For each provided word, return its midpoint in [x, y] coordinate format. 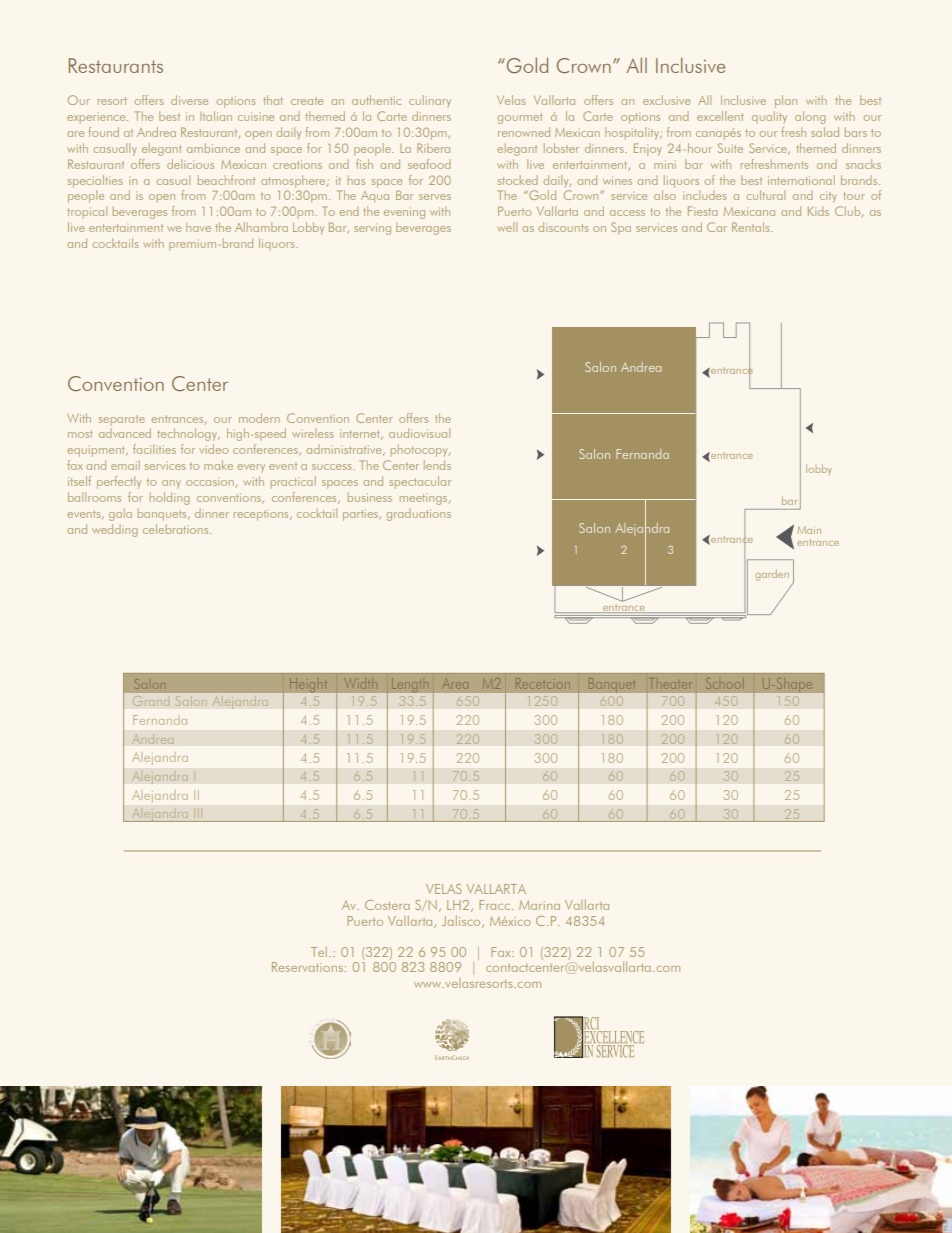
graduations [418, 515]
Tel [319, 952]
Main [809, 530]
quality [769, 117]
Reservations [307, 967]
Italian [216, 116]
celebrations [177, 529]
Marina [539, 905]
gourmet [520, 118]
